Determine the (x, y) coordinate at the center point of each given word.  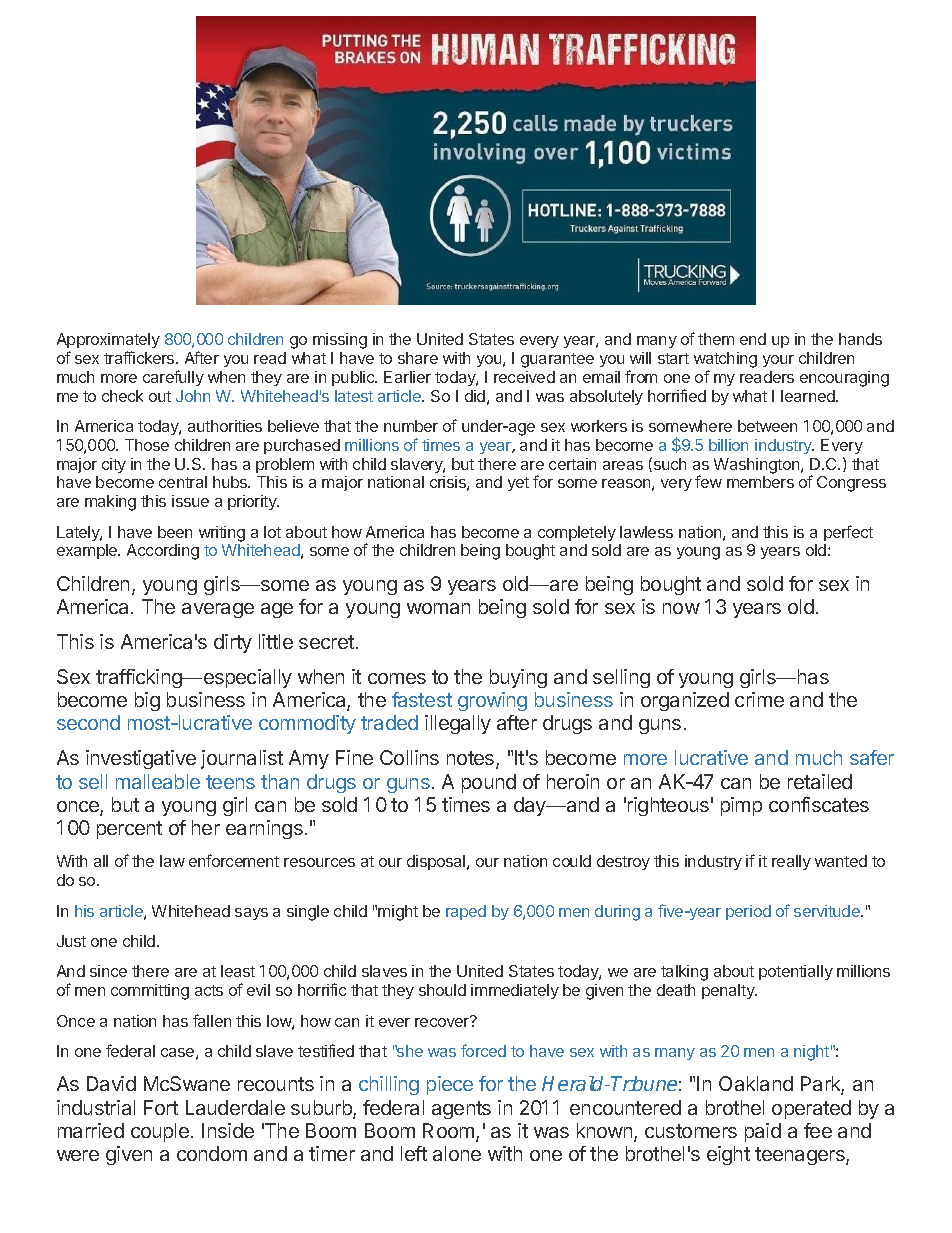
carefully (173, 378)
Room (450, 1132)
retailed (820, 781)
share (418, 358)
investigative (141, 759)
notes (472, 760)
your (778, 361)
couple (160, 1132)
